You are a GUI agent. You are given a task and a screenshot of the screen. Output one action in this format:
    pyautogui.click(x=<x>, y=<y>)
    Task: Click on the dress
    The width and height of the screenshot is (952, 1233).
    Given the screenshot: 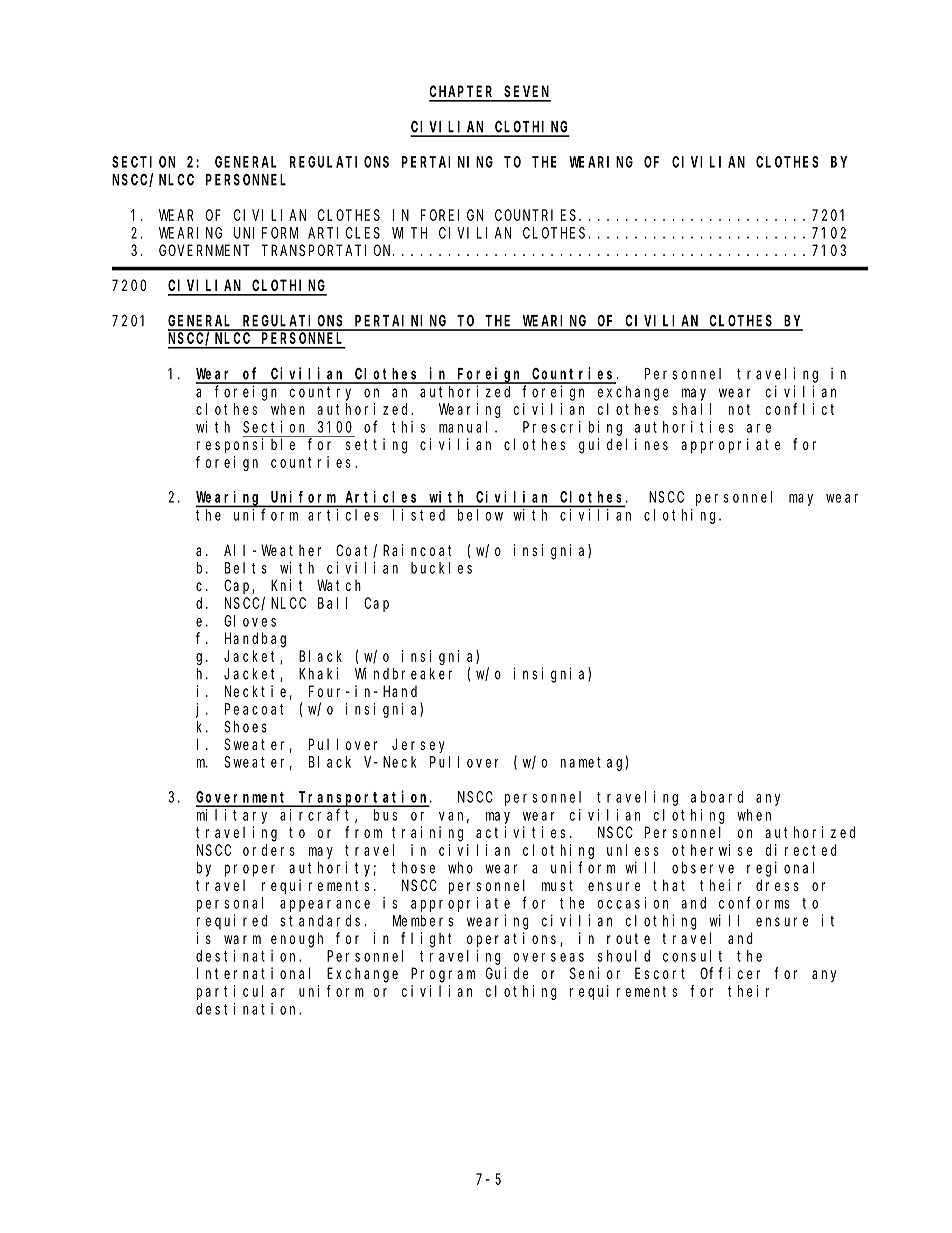 What is the action you would take?
    pyautogui.click(x=777, y=885)
